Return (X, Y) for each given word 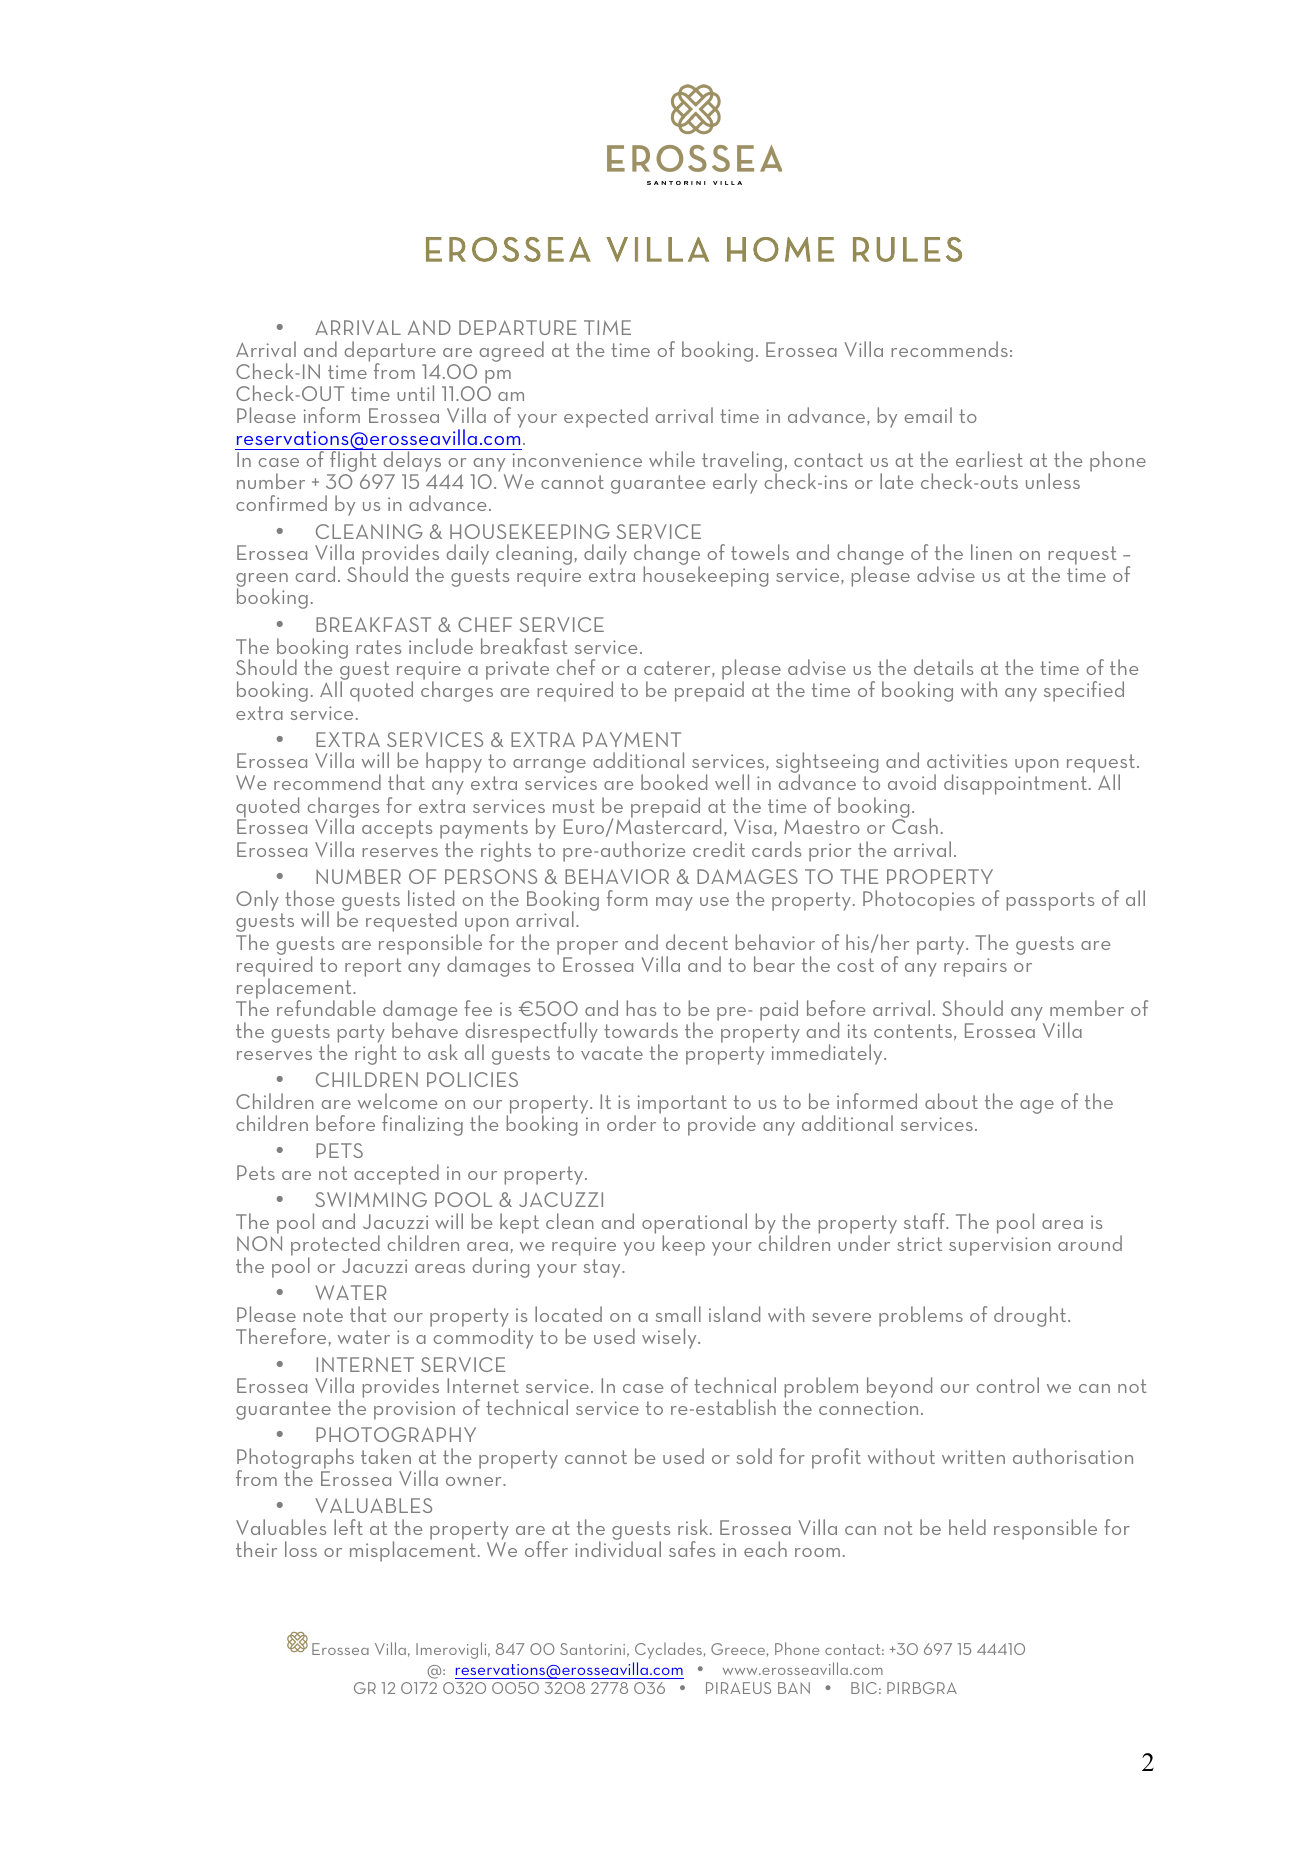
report (373, 967)
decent (697, 942)
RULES (907, 249)
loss (301, 1549)
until (415, 393)
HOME (780, 249)
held (967, 1527)
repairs (975, 967)
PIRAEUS (738, 1688)
